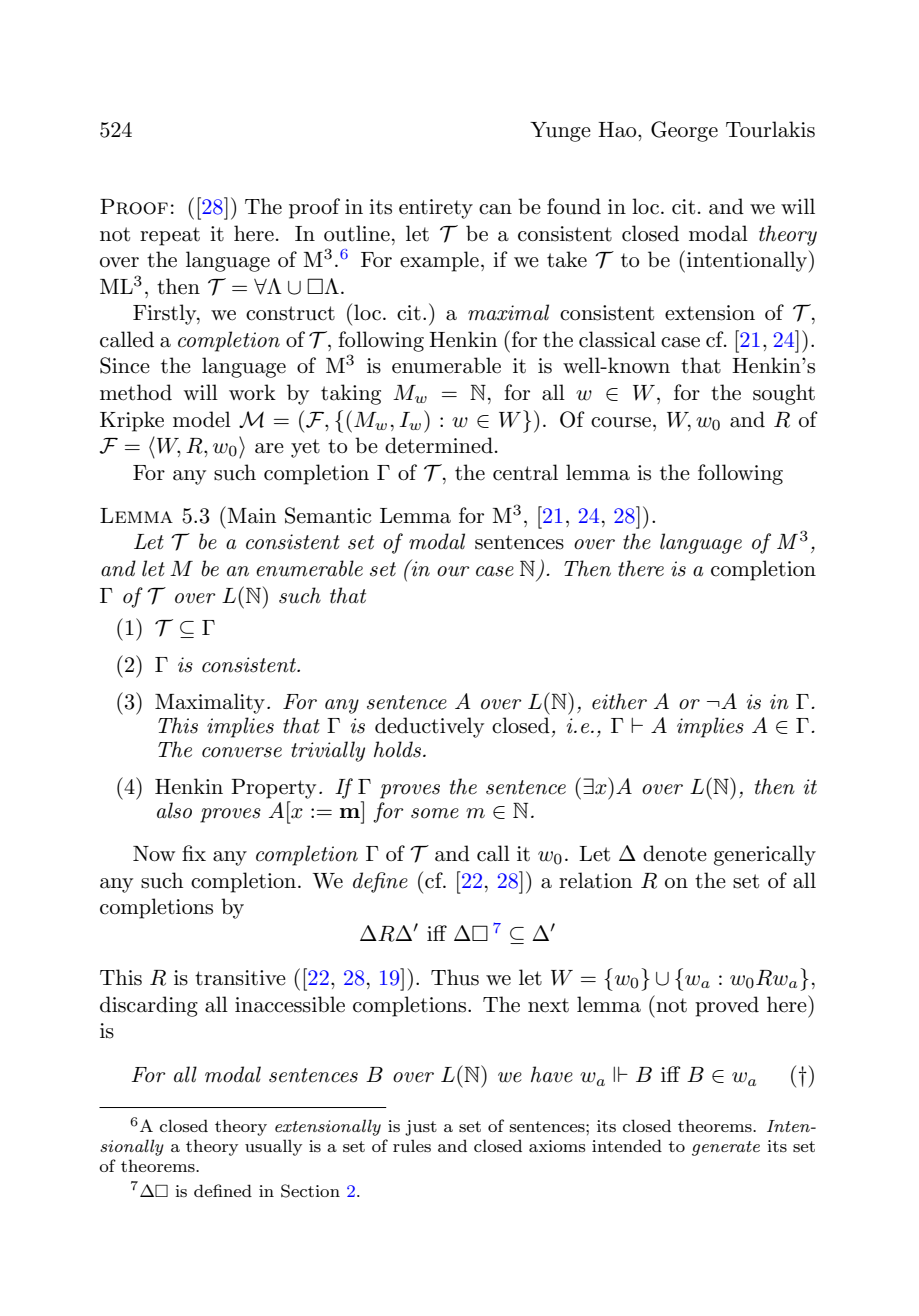 The image size is (919, 1316). Describe the element at coordinates (170, 236) in the screenshot. I see `repeat` at that location.
